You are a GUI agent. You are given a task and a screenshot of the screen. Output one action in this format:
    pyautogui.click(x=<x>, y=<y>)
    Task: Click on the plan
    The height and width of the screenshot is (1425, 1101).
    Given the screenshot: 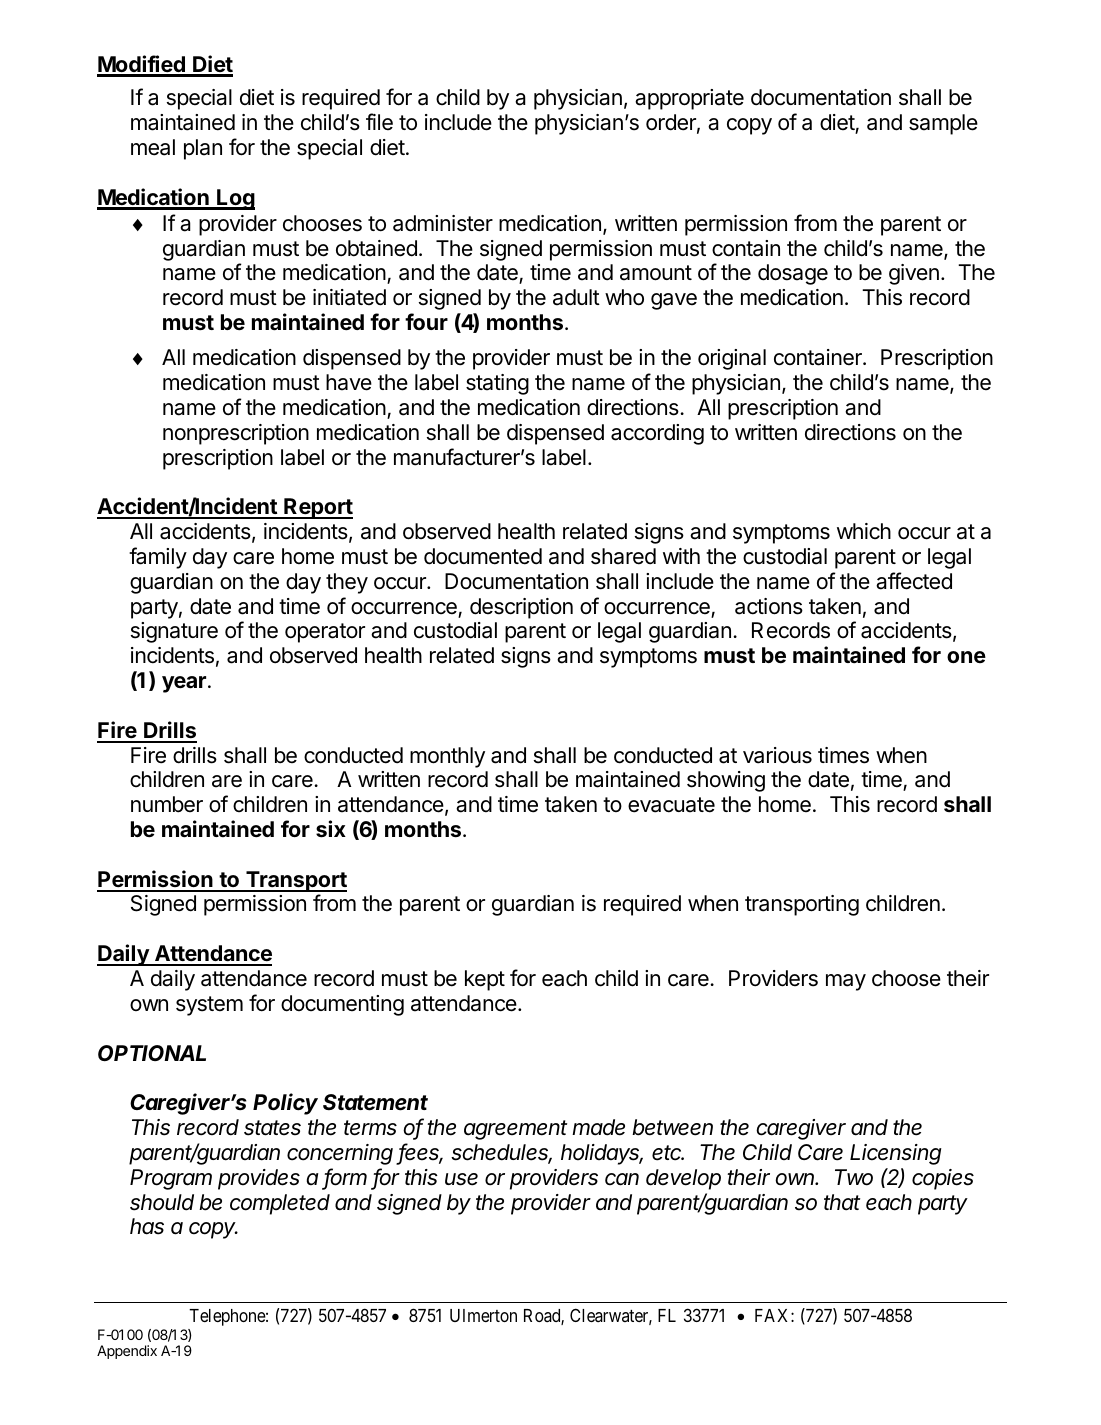 What is the action you would take?
    pyautogui.click(x=203, y=149)
